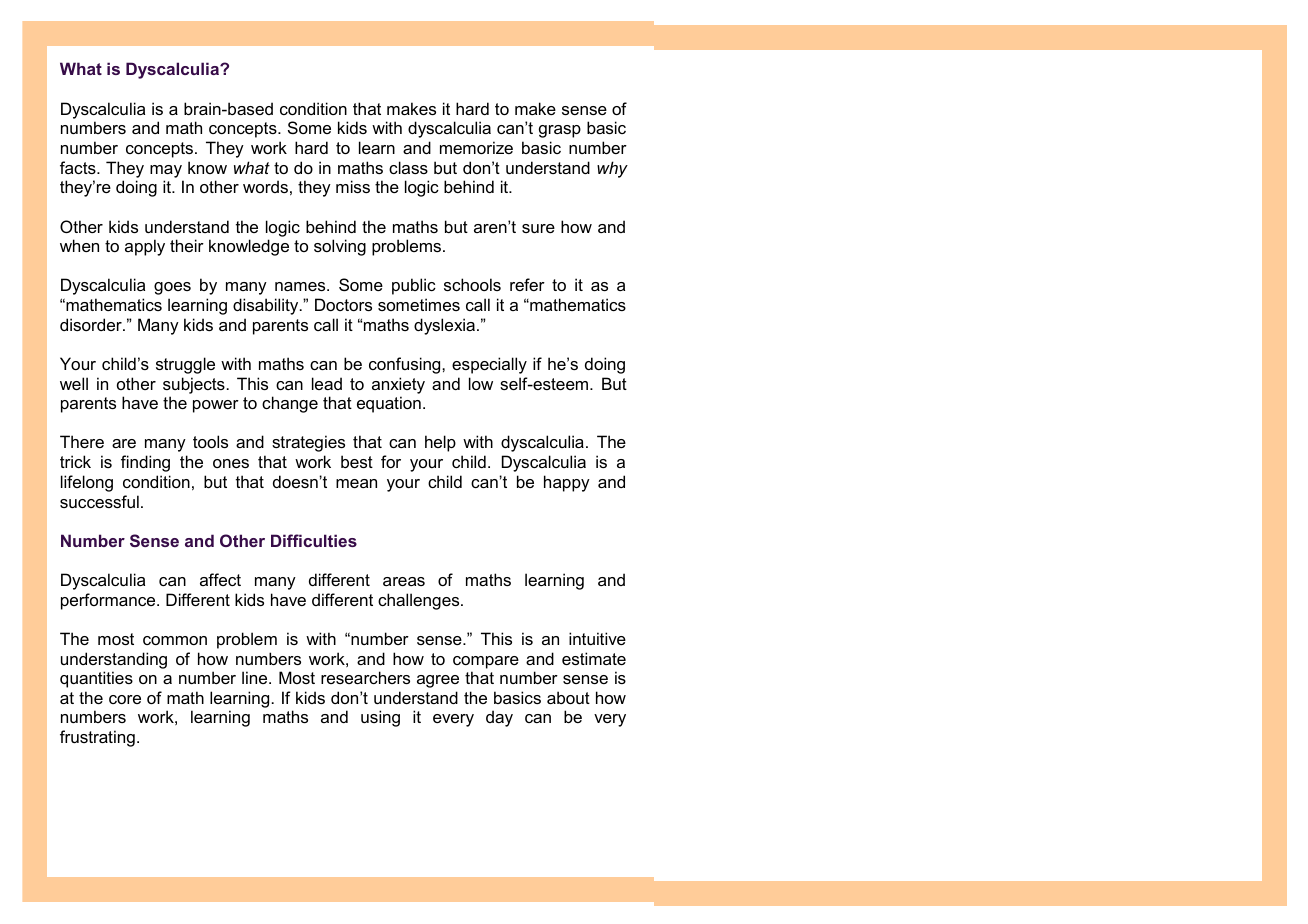 The width and height of the screenshot is (1308, 924). Describe the element at coordinates (365, 677) in the screenshot. I see `researchers` at that location.
